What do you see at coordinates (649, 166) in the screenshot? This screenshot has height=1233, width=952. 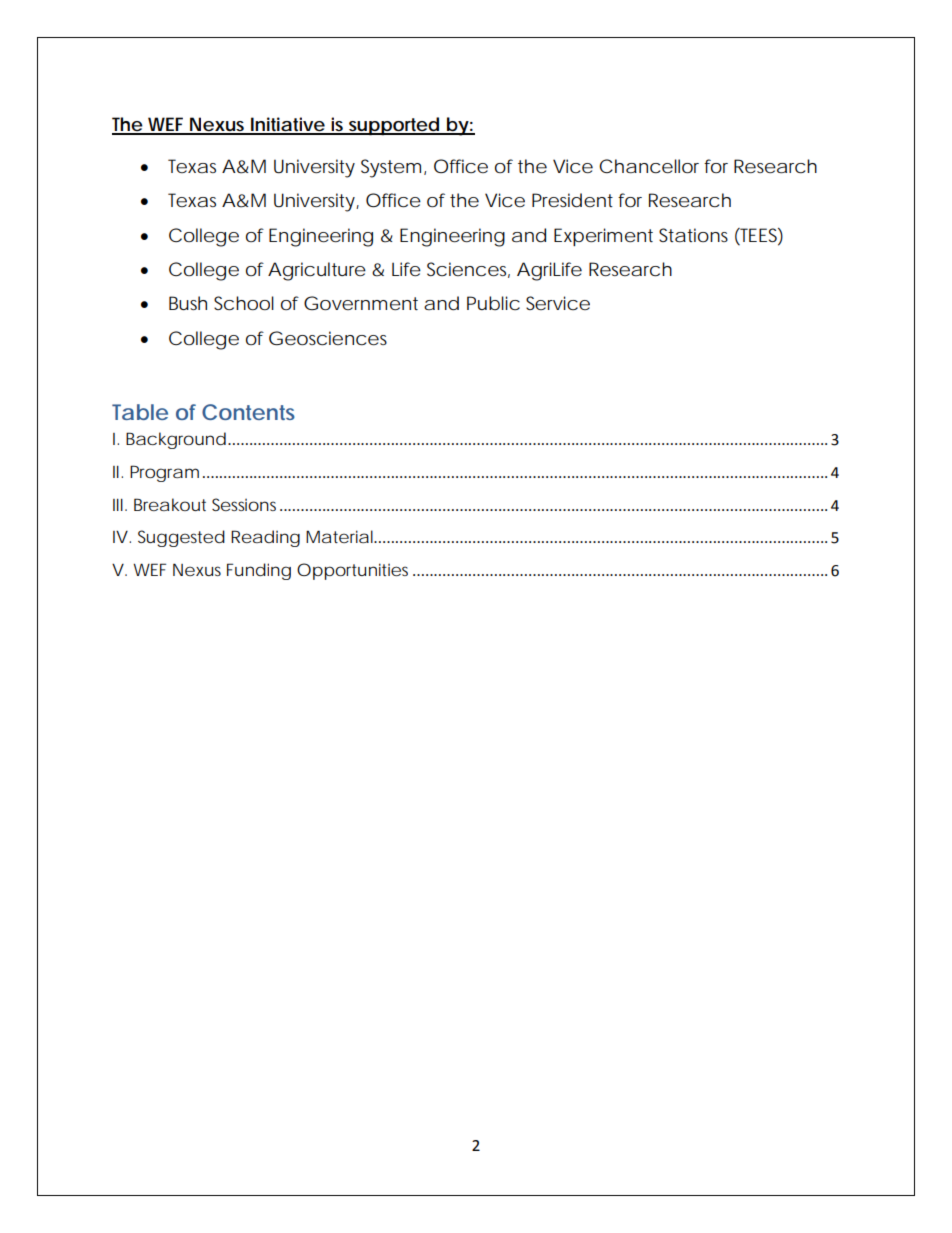 I see `Chancellor` at bounding box center [649, 166].
